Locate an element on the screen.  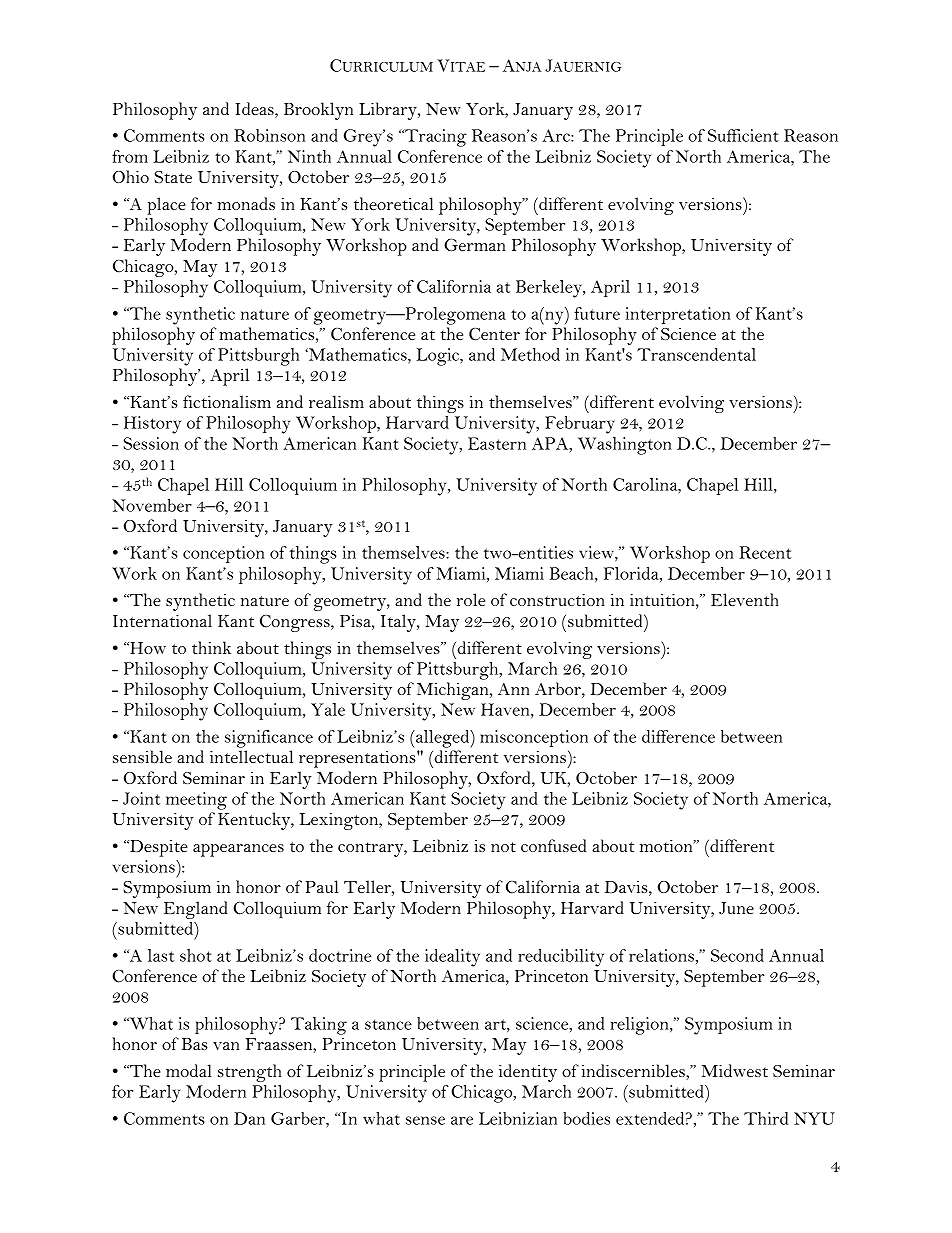
Sufficient is located at coordinates (743, 135).
